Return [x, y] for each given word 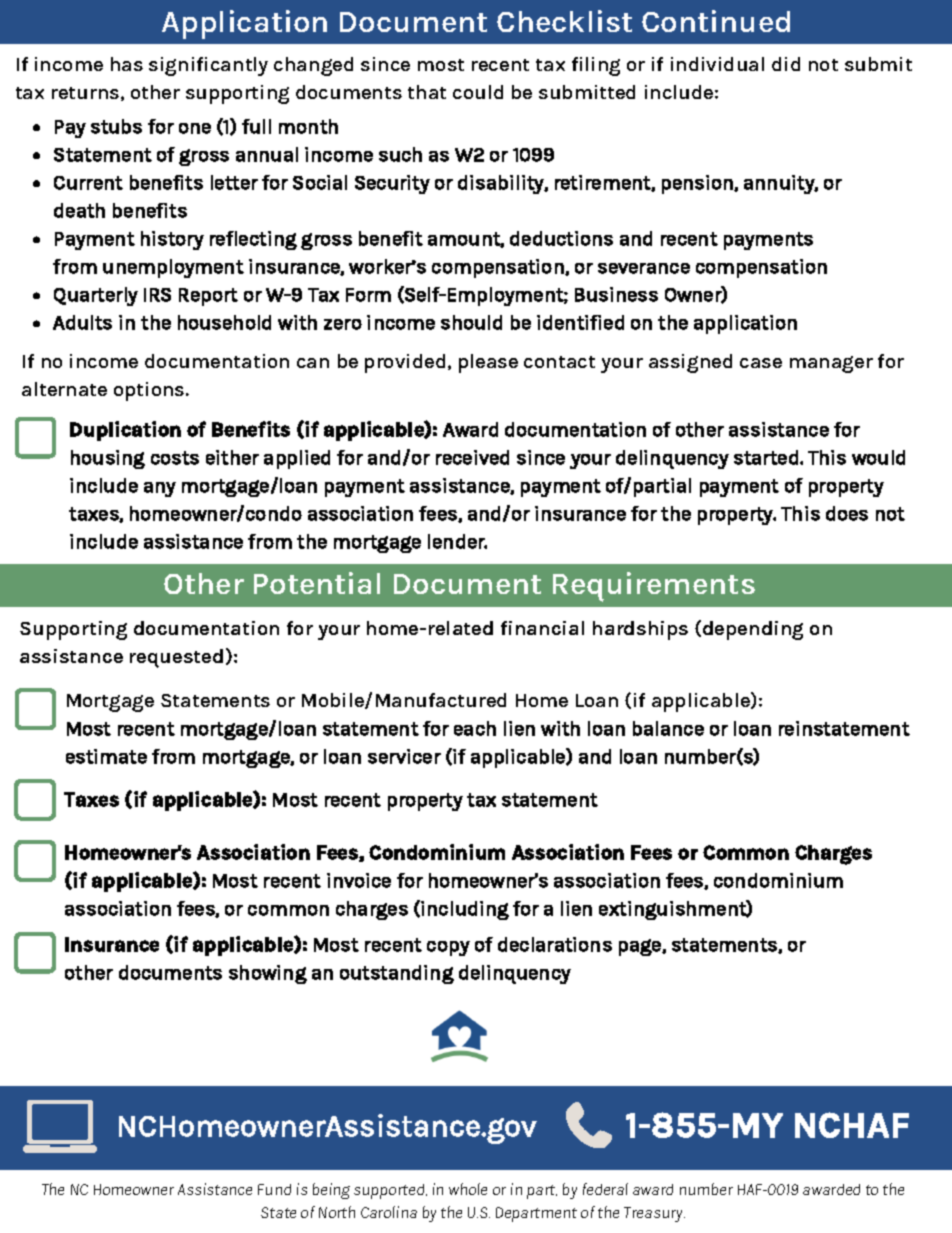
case [761, 363]
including [465, 910]
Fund [274, 1189]
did [786, 64]
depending [753, 630]
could [478, 92]
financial [542, 628]
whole [468, 1189]
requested [176, 658]
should [471, 322]
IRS [157, 295]
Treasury [654, 1214]
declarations [555, 944]
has [127, 64]
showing [268, 974]
